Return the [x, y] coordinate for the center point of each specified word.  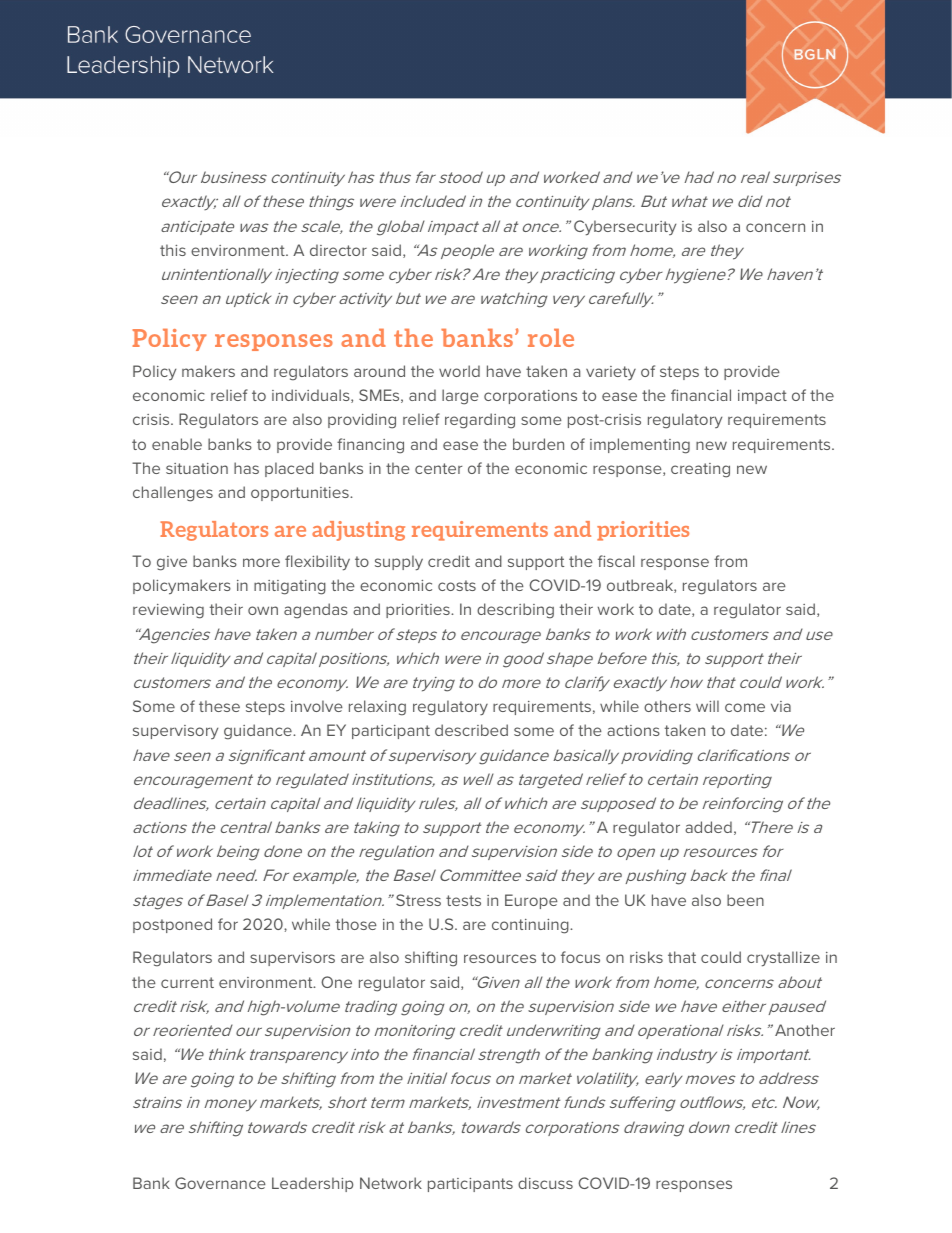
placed [289, 469]
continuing [531, 926]
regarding [480, 421]
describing [515, 611]
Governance [220, 1183]
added [708, 827]
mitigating [290, 587]
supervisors [292, 959]
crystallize [783, 959]
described [471, 730]
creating [700, 470]
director [338, 250]
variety [611, 373]
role [551, 338]
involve [317, 706]
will [707, 706]
